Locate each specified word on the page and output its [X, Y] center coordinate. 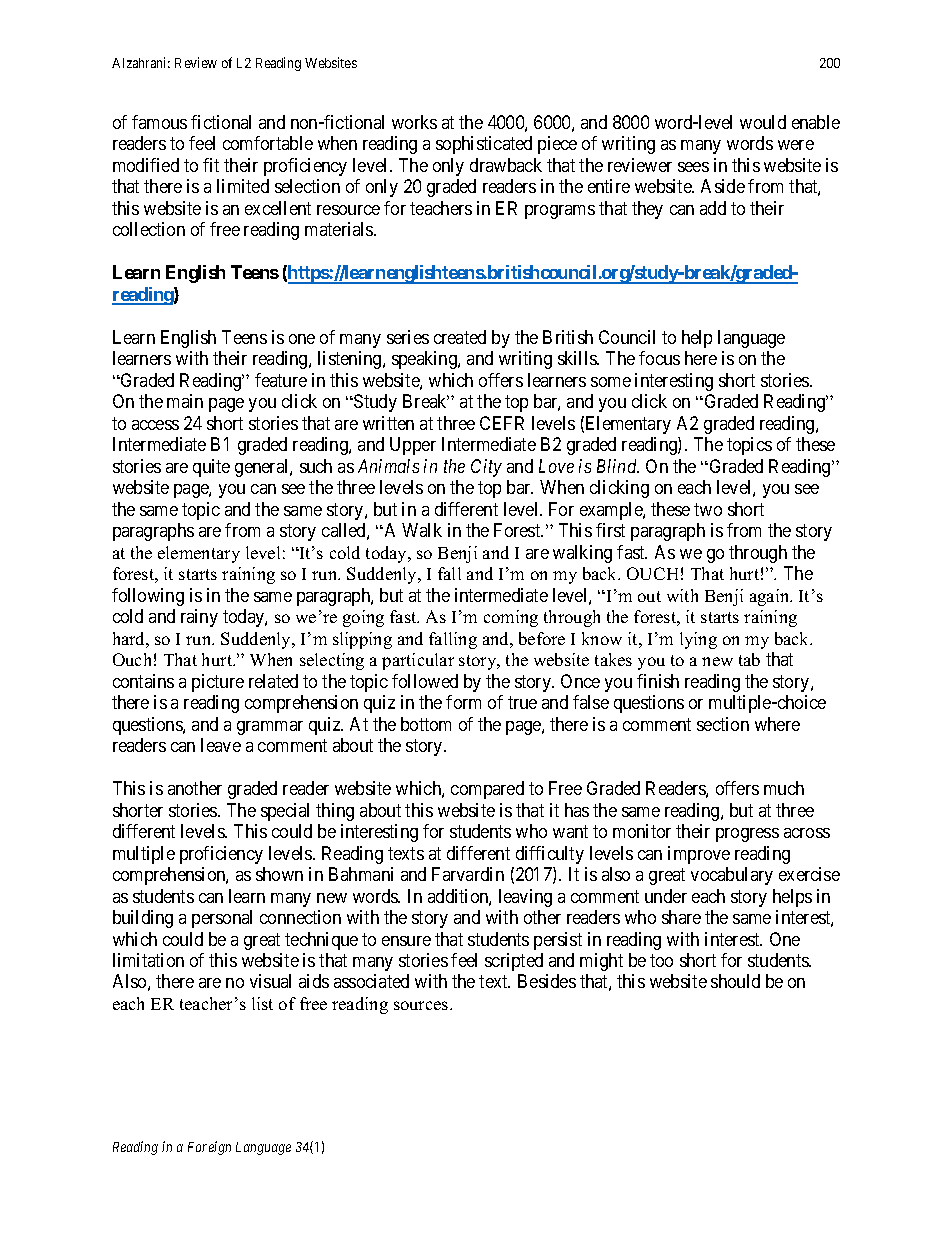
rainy [199, 618]
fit [211, 165]
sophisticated [484, 145]
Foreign [209, 1148]
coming [511, 618]
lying [698, 640]
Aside [723, 186]
